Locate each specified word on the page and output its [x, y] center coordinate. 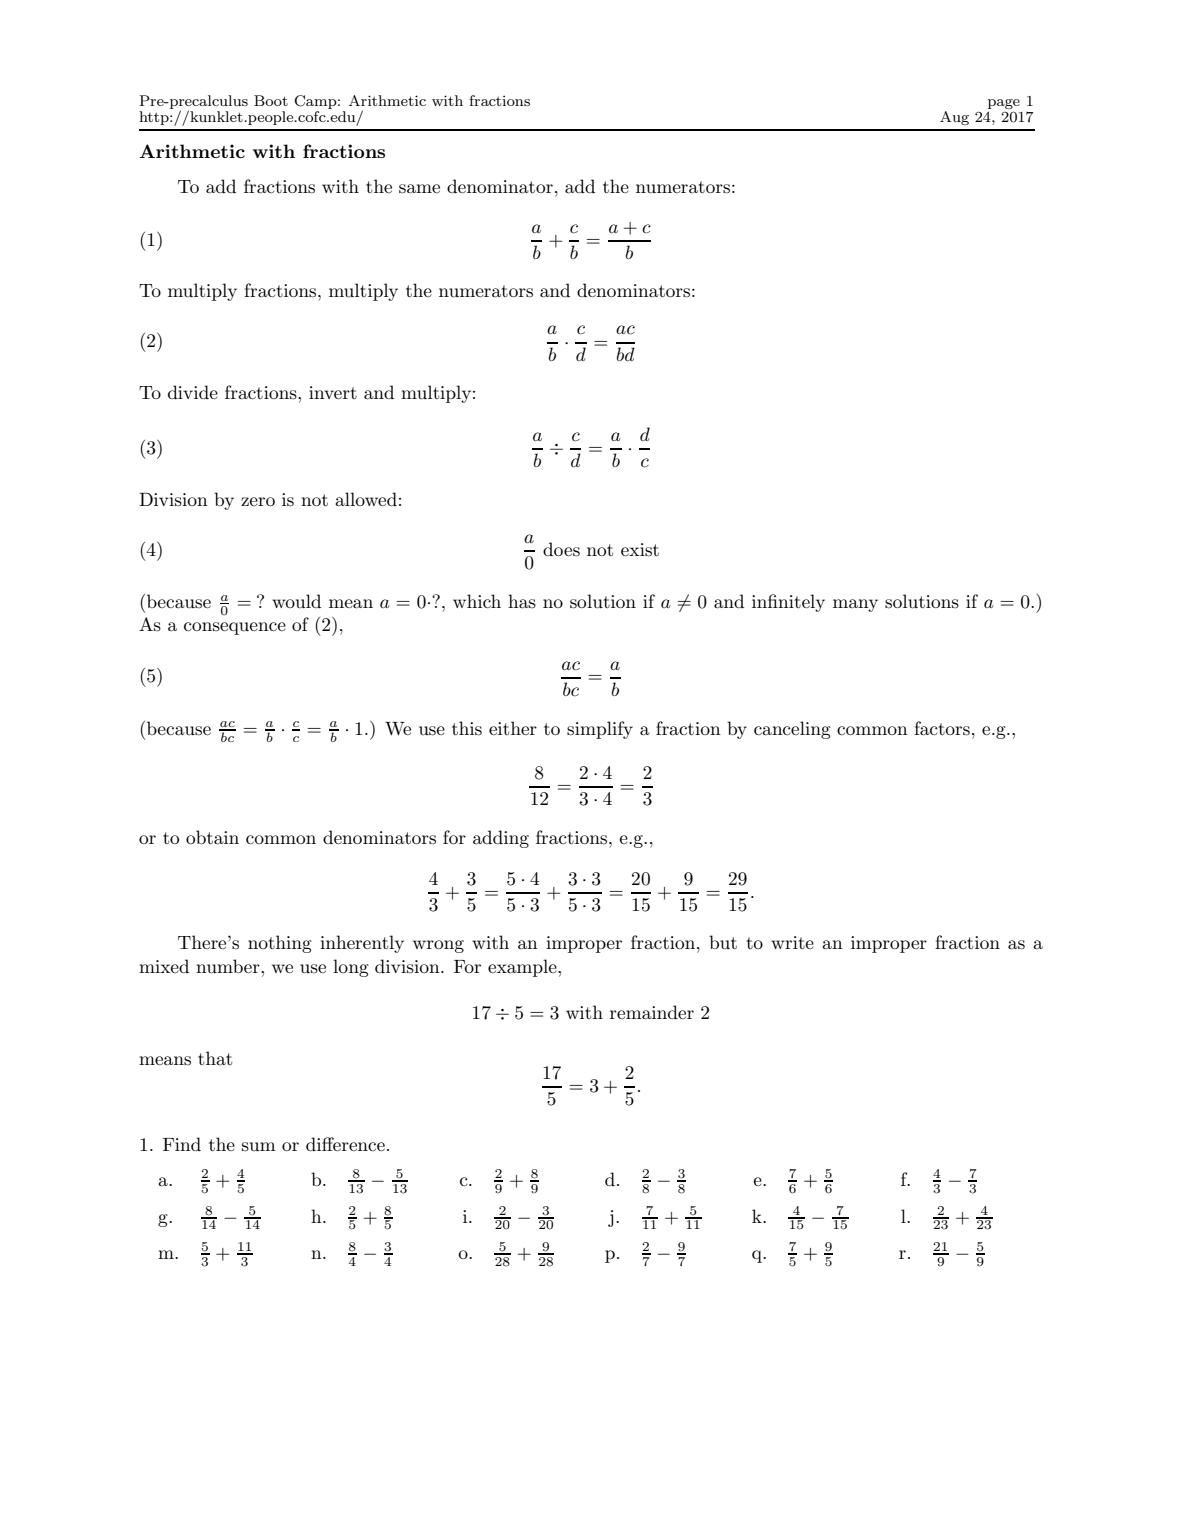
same [419, 189]
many [855, 605]
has [522, 601]
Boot [271, 100]
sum [259, 1147]
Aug [954, 118]
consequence [235, 628]
